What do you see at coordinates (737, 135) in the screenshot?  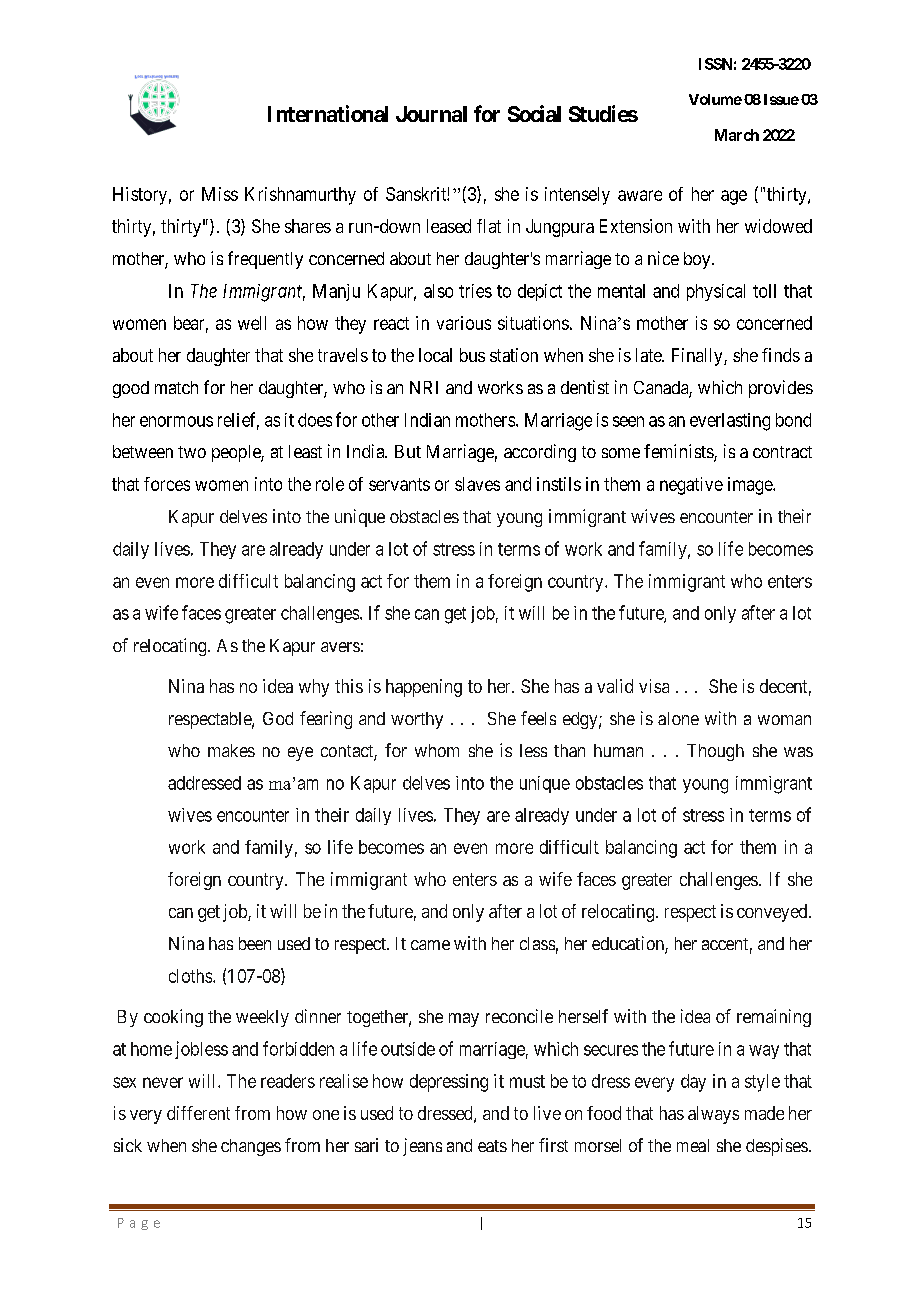 I see `March` at bounding box center [737, 135].
